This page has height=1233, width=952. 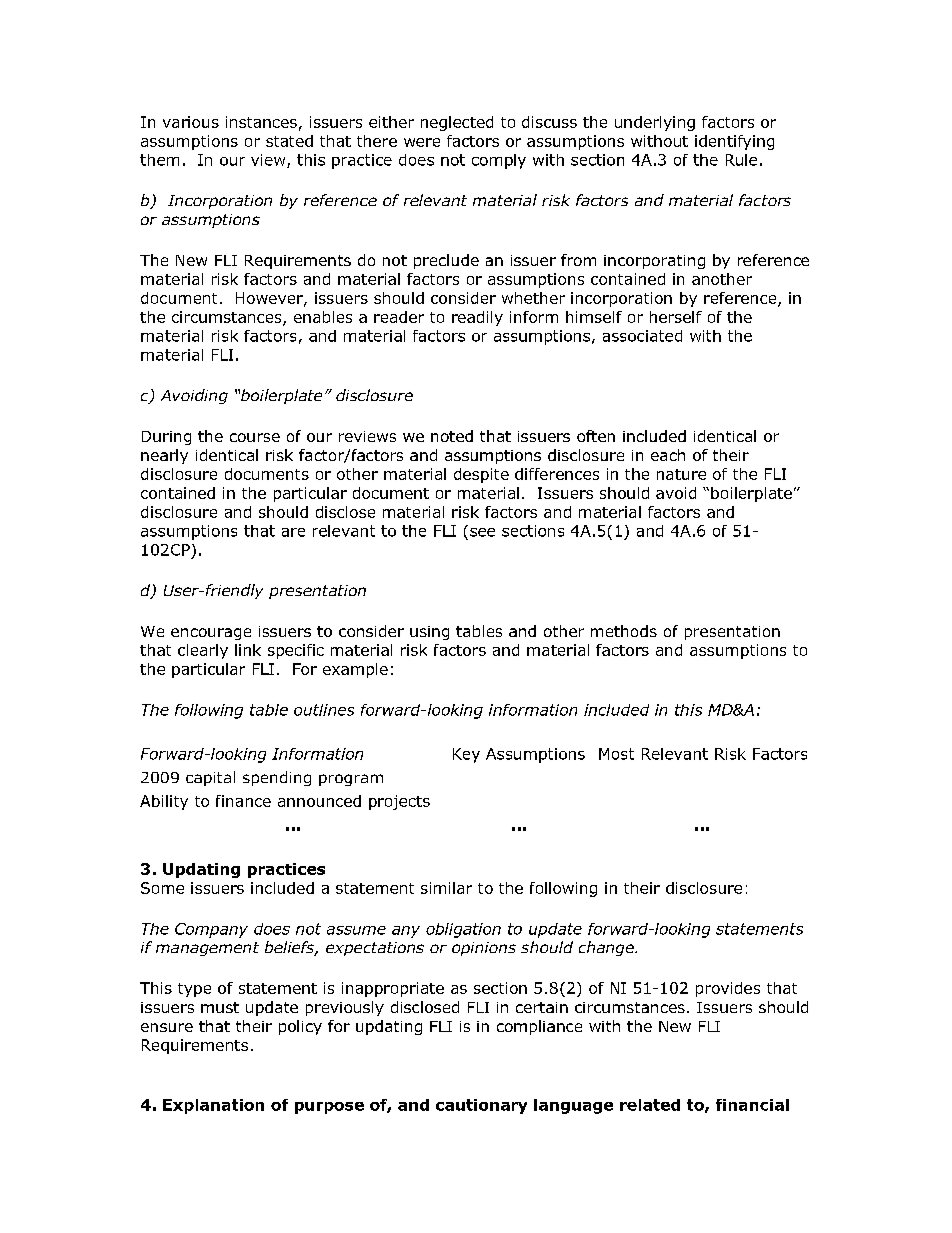 I want to click on capital, so click(x=210, y=778).
